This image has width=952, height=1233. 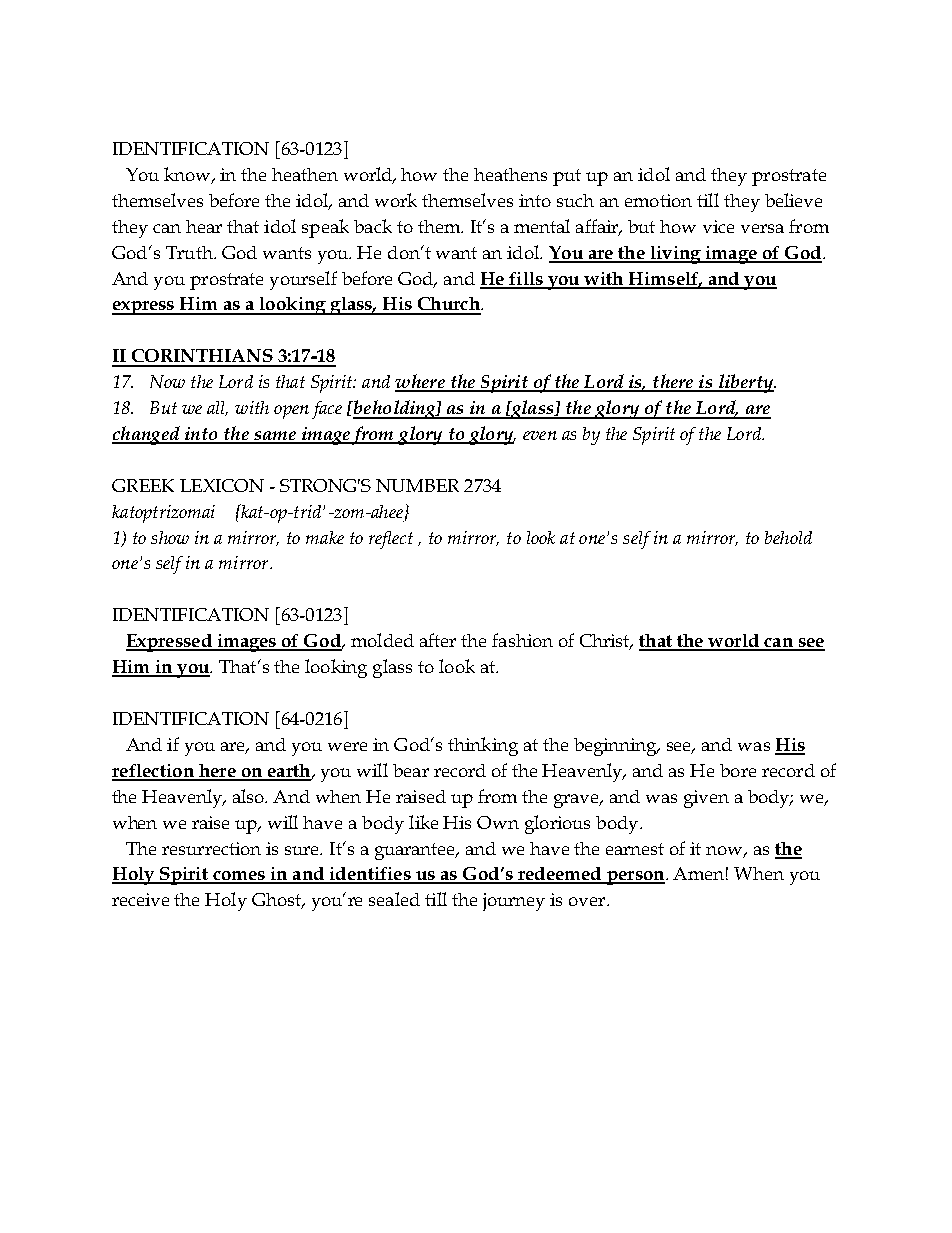 What do you see at coordinates (396, 200) in the image?
I see `work` at bounding box center [396, 200].
